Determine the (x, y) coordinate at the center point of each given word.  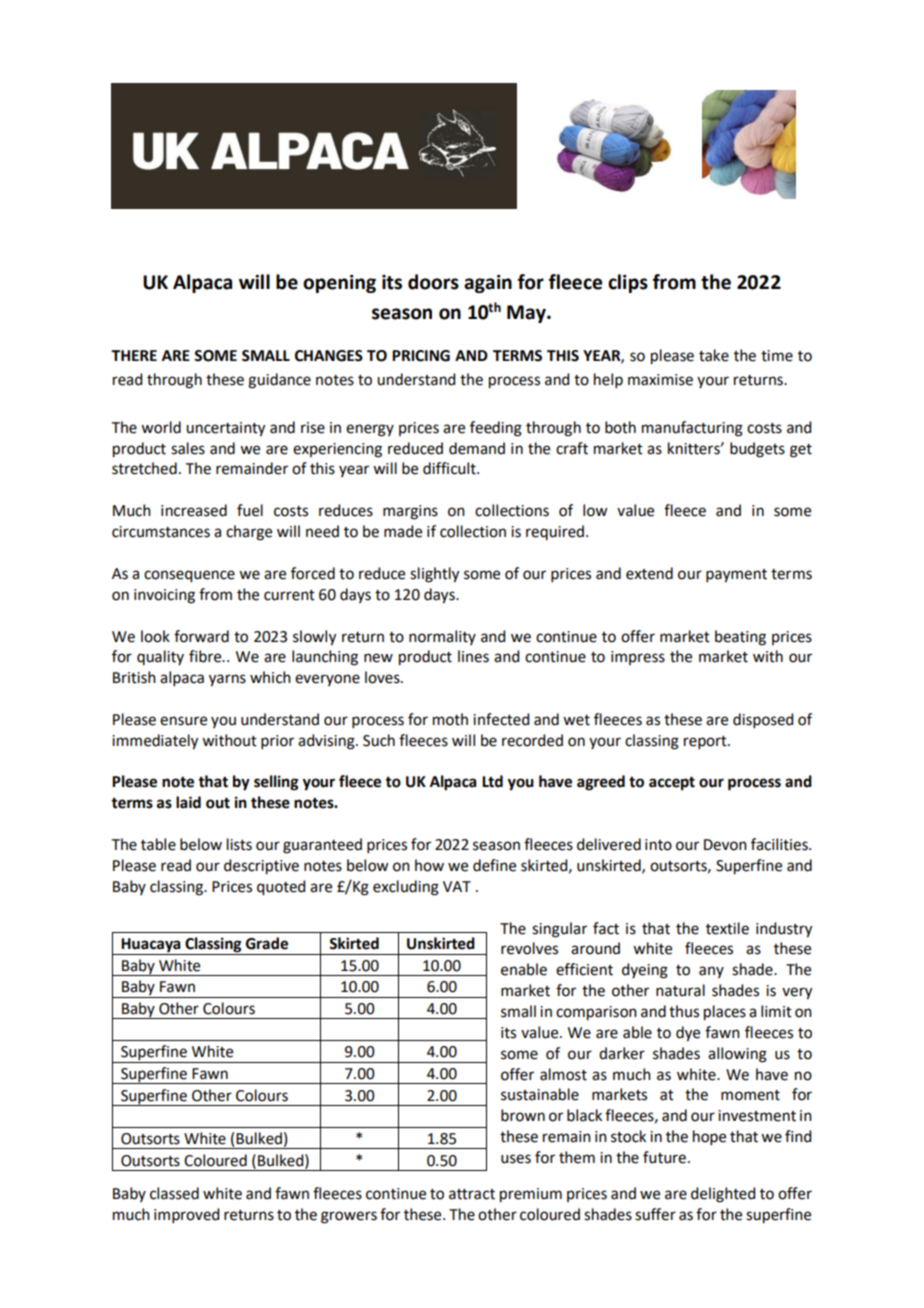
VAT (457, 886)
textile (727, 928)
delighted (723, 1195)
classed (174, 1193)
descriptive (261, 867)
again (488, 284)
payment (736, 576)
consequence (189, 576)
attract (472, 1194)
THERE (134, 355)
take (714, 355)
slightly (434, 575)
